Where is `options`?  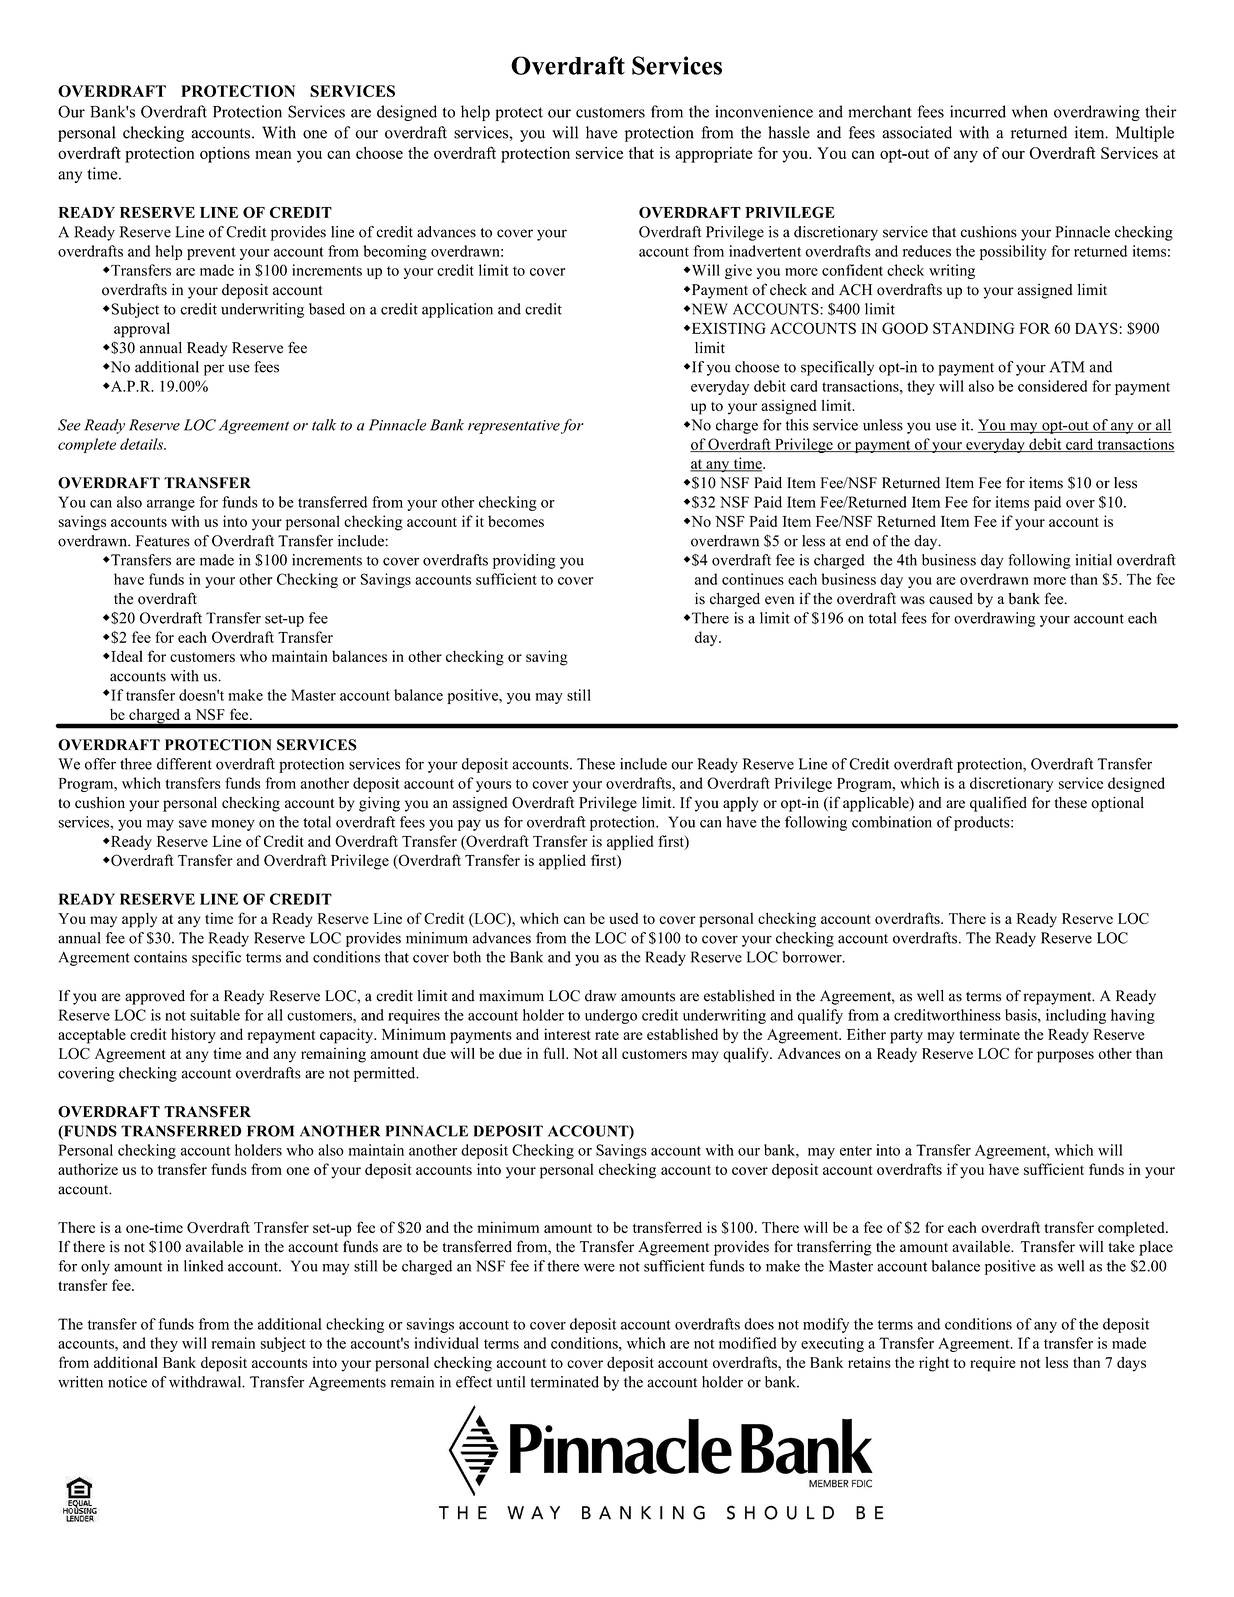
options is located at coordinates (225, 155).
